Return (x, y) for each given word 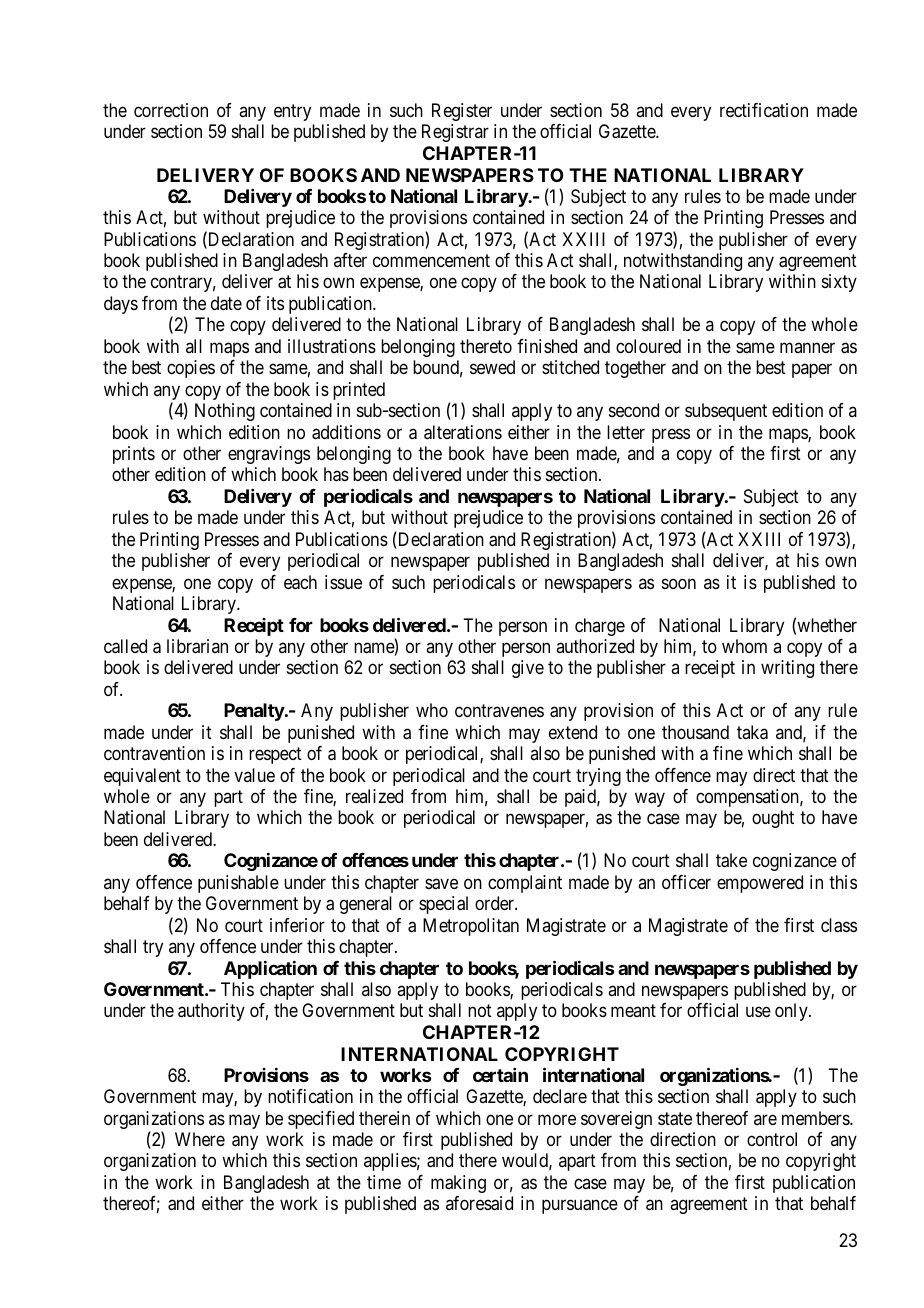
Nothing (225, 412)
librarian (197, 646)
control (772, 1139)
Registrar (455, 133)
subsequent (726, 412)
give (528, 669)
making (458, 1184)
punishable (238, 884)
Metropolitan (471, 927)
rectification (764, 110)
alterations (463, 432)
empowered (760, 884)
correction (171, 110)
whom (744, 646)
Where (200, 1139)
